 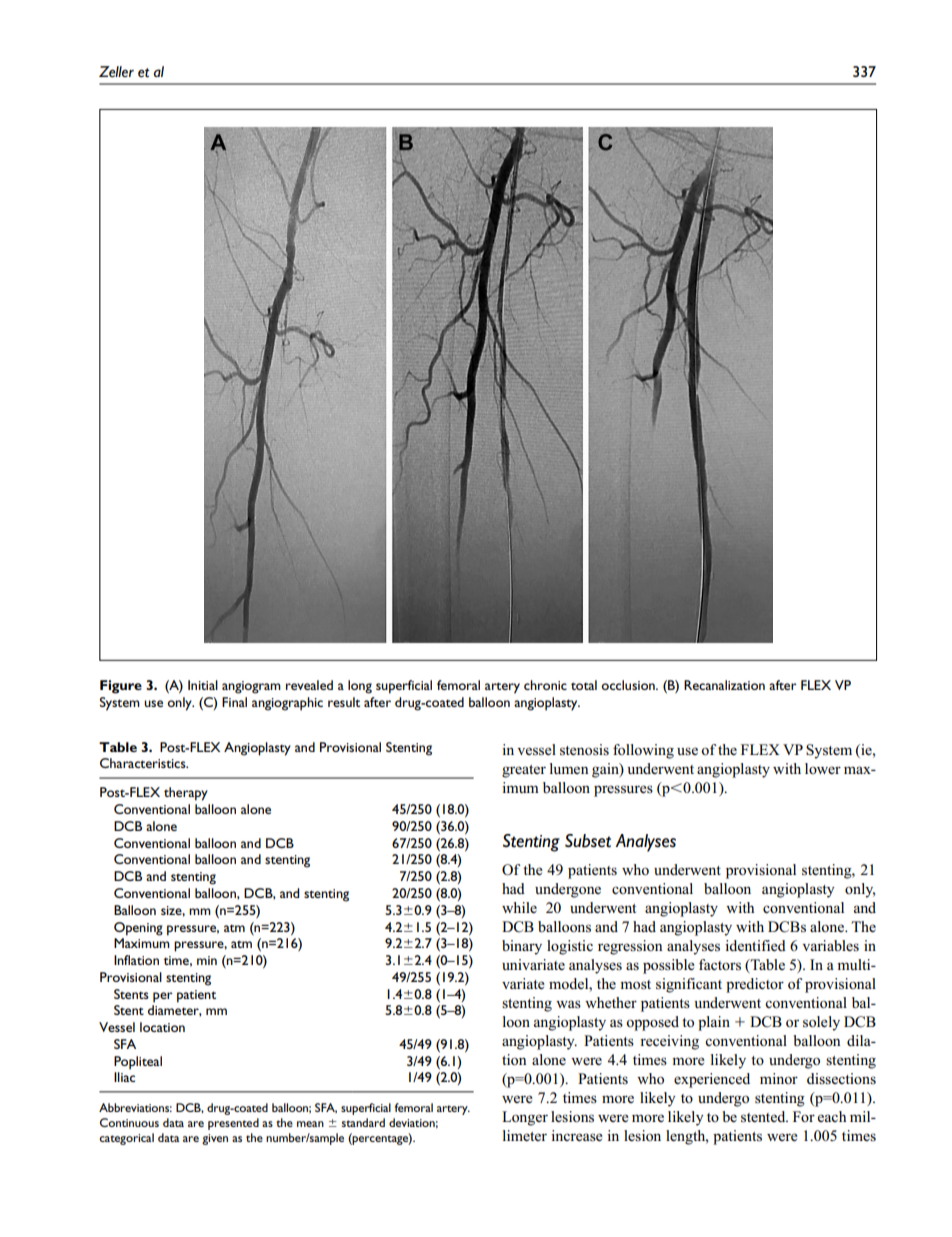 What do you see at coordinates (545, 685) in the image?
I see `chronic` at bounding box center [545, 685].
